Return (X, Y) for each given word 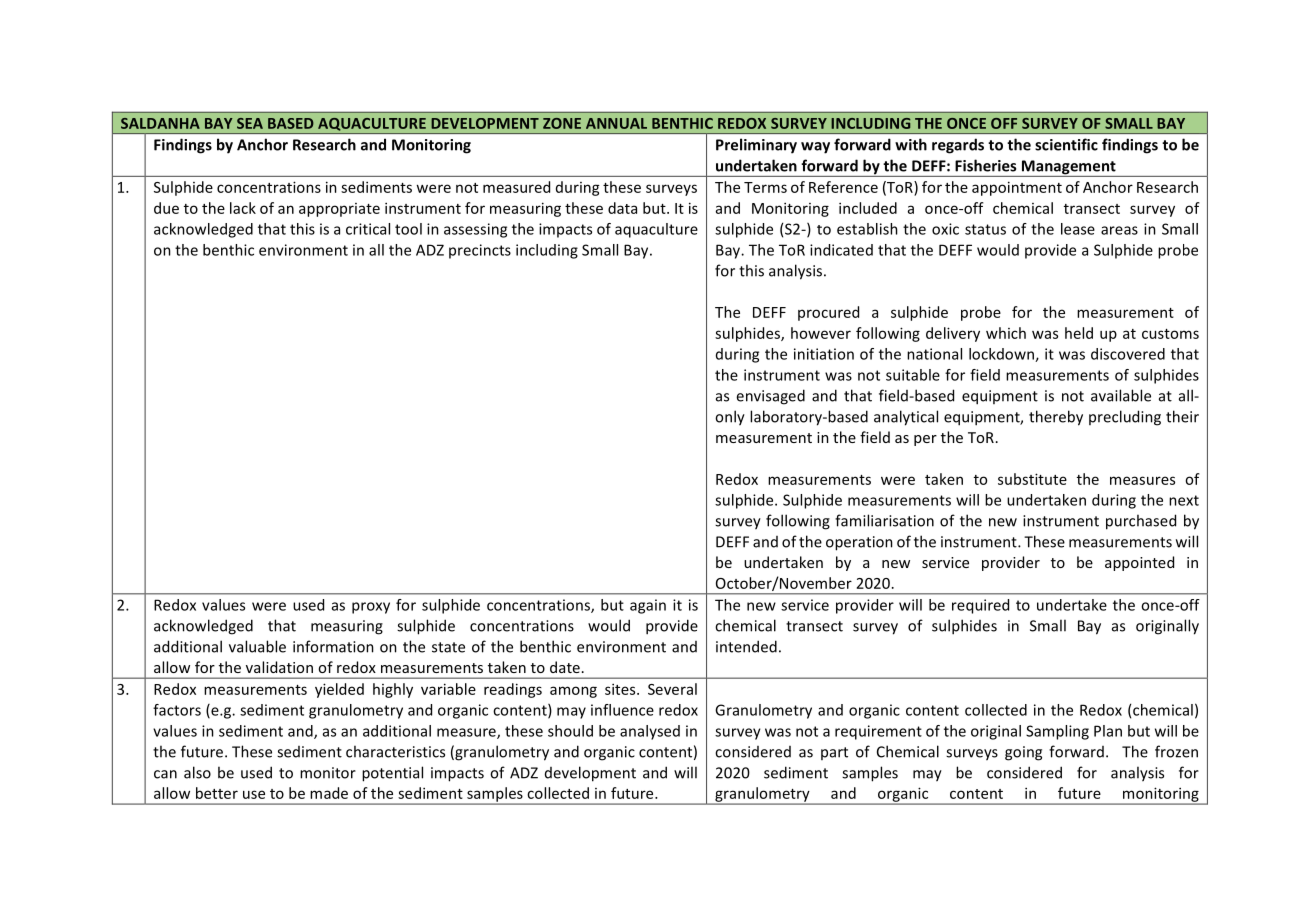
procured (828, 313)
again (648, 606)
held (1079, 333)
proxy (371, 608)
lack (243, 208)
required (980, 606)
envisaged (770, 397)
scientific (1066, 144)
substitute (1032, 479)
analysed (650, 732)
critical (368, 229)
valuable (257, 646)
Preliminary (756, 146)
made (329, 793)
